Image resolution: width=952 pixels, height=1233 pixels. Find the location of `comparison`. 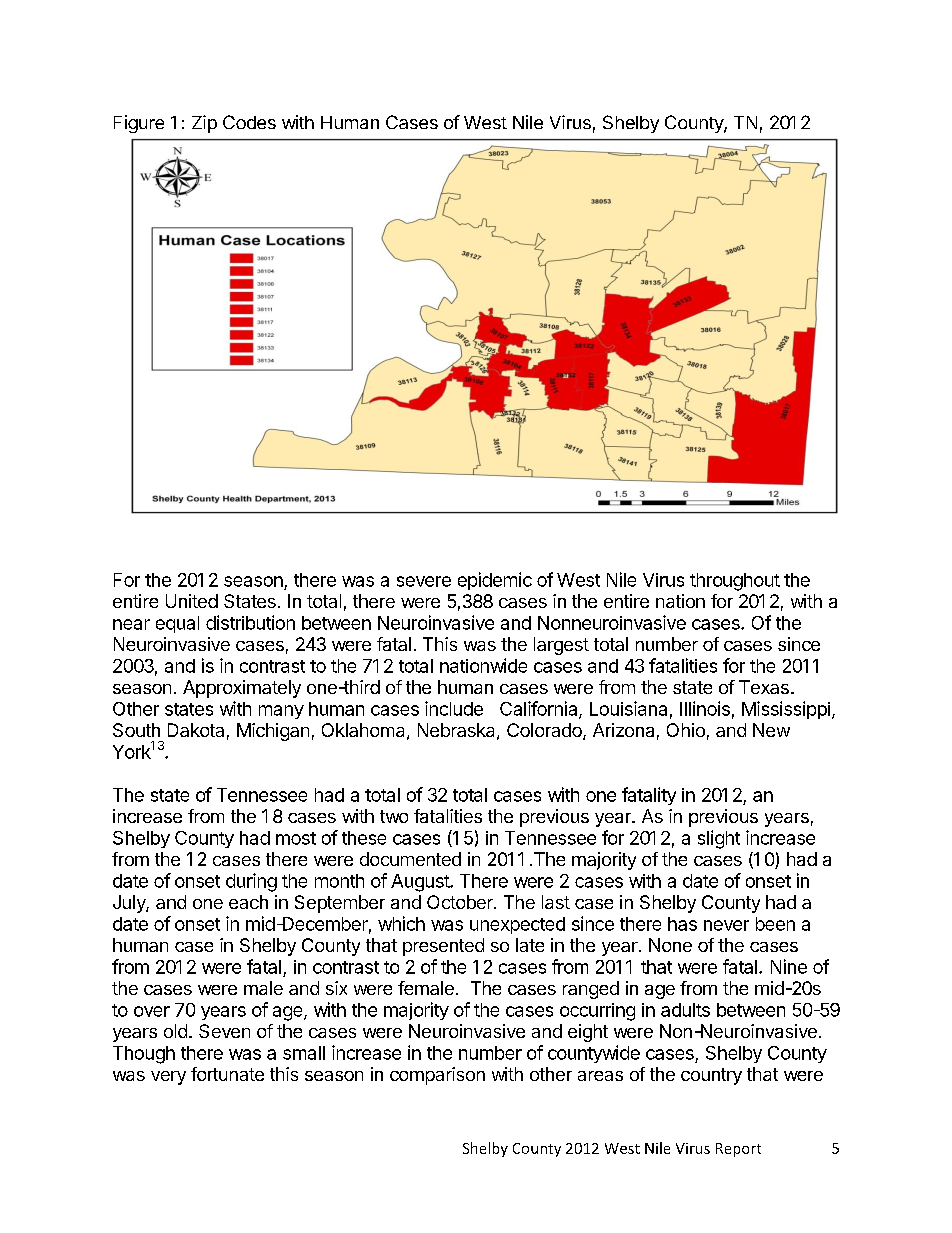

comparison is located at coordinates (437, 1076).
